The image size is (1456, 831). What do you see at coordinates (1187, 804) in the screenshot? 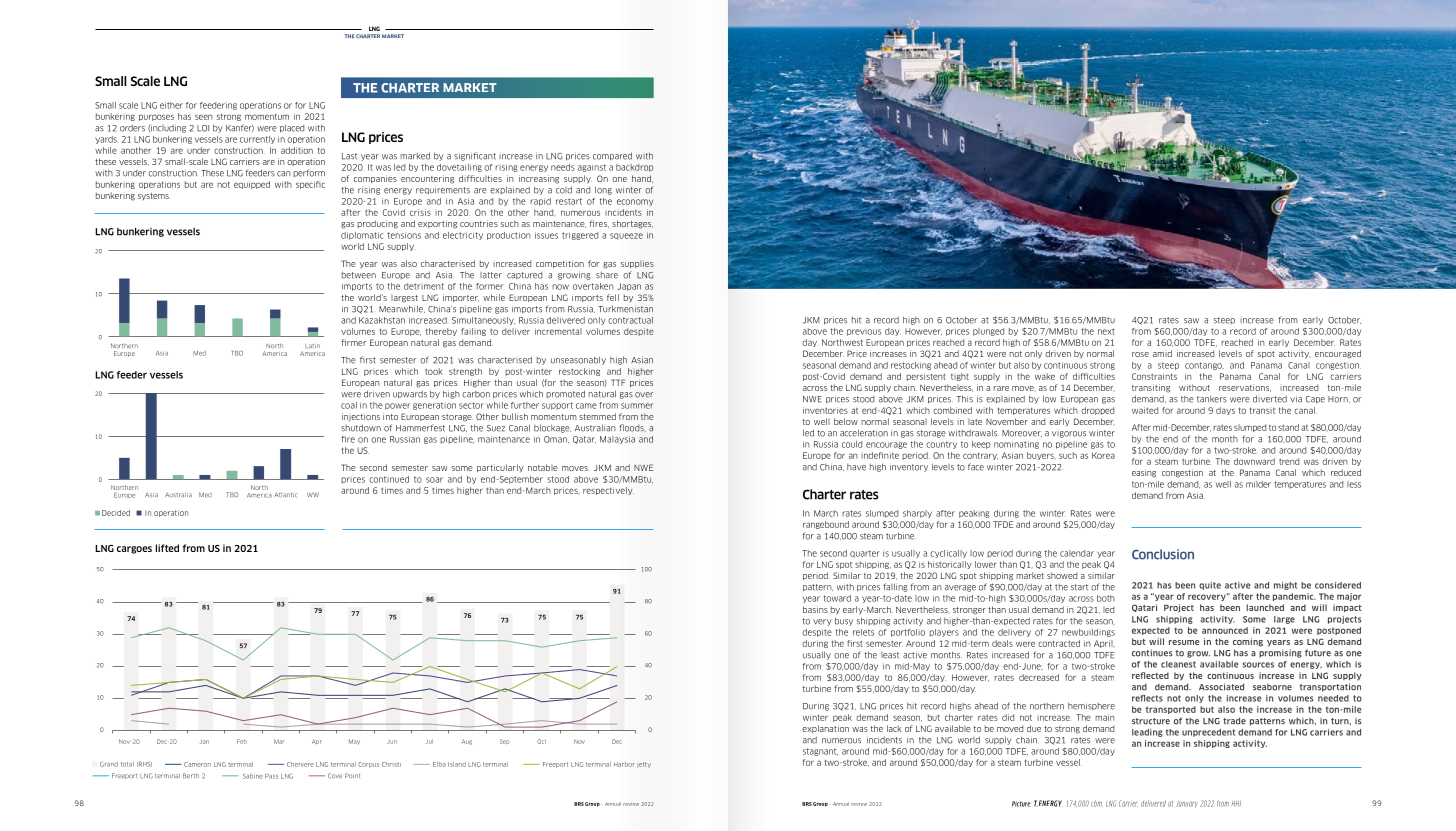
I see `January` at bounding box center [1187, 804].
